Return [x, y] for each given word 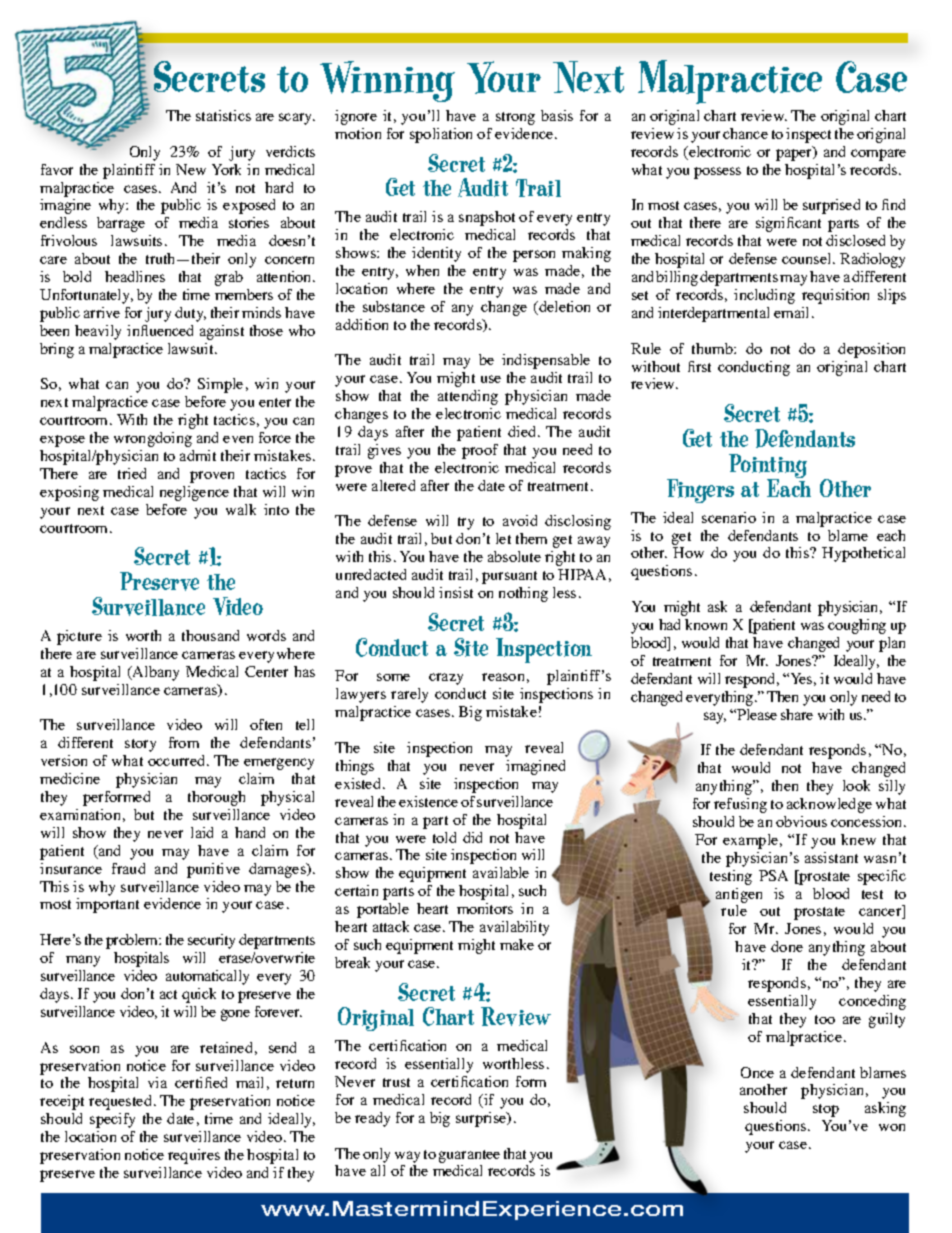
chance [745, 133]
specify [112, 1120]
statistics [223, 115]
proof [480, 451]
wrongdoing [153, 439]
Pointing [768, 467]
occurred [178, 760]
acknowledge [829, 805]
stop [826, 1110]
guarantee [469, 1156]
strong [515, 118]
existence [428, 801]
